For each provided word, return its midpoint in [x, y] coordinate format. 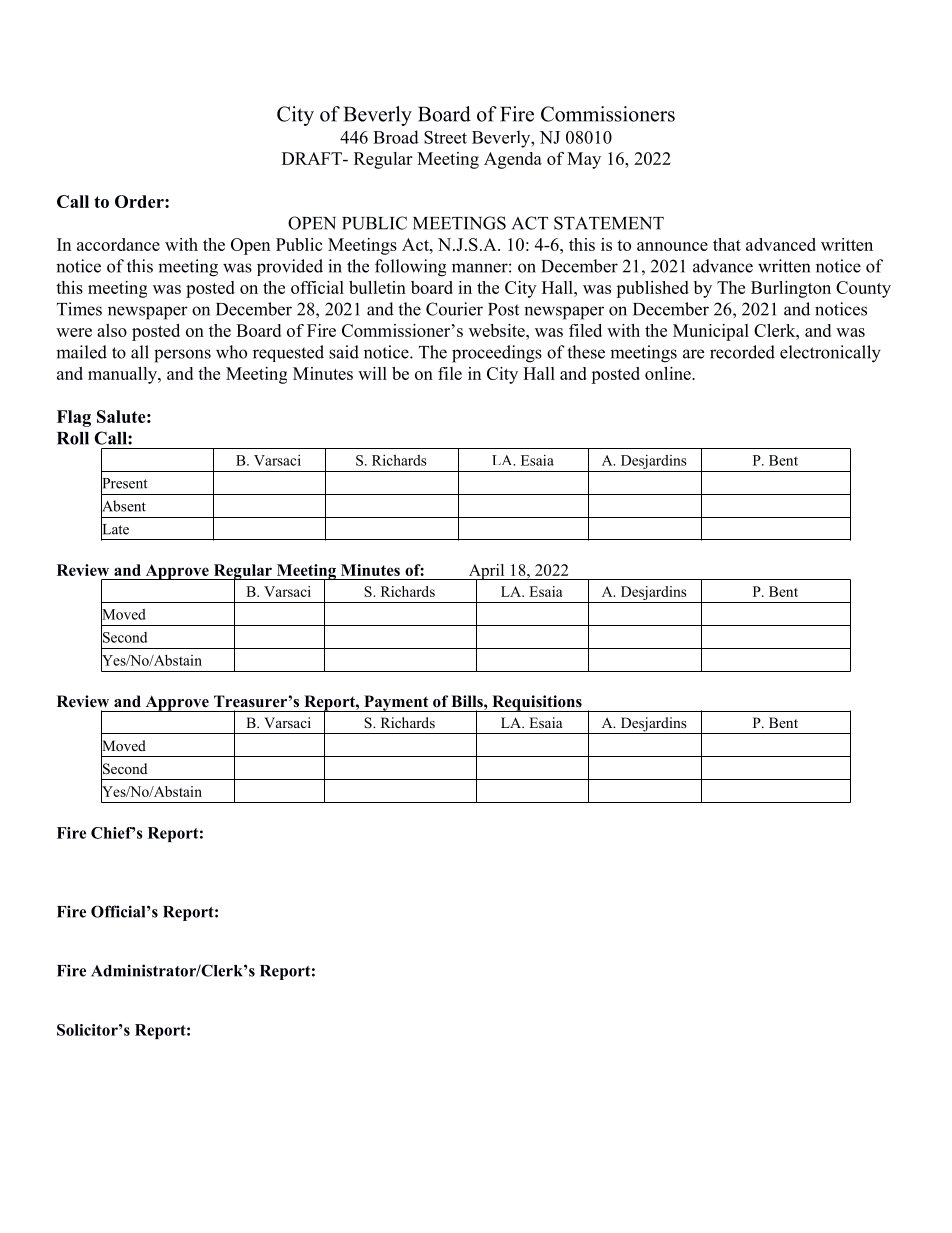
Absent [123, 506]
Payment [396, 703]
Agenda [513, 160]
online [669, 373]
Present [124, 483]
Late [115, 529]
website [498, 330]
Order [140, 201]
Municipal [711, 332]
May [584, 160]
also [112, 330]
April [486, 573]
